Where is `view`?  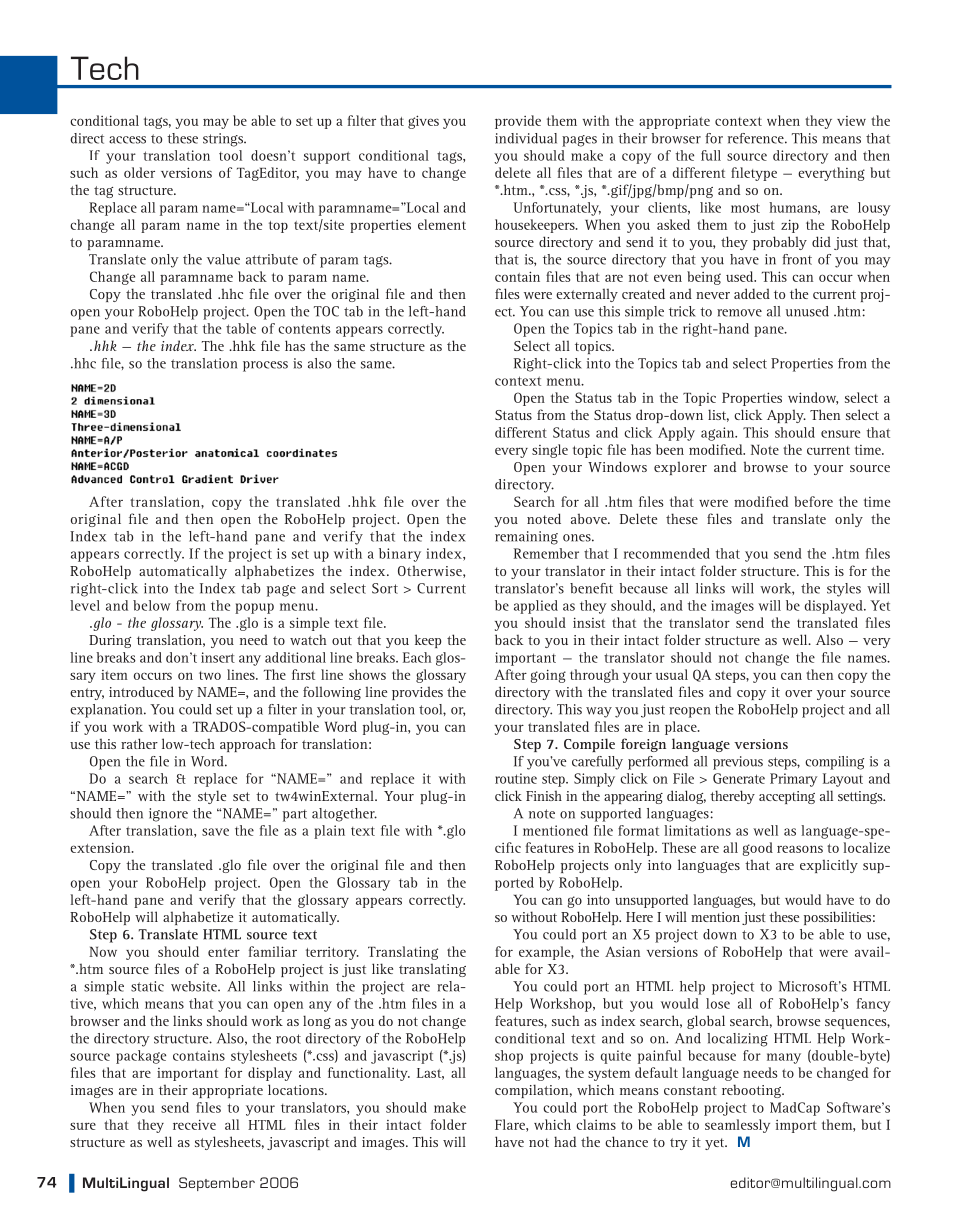 view is located at coordinates (851, 121).
